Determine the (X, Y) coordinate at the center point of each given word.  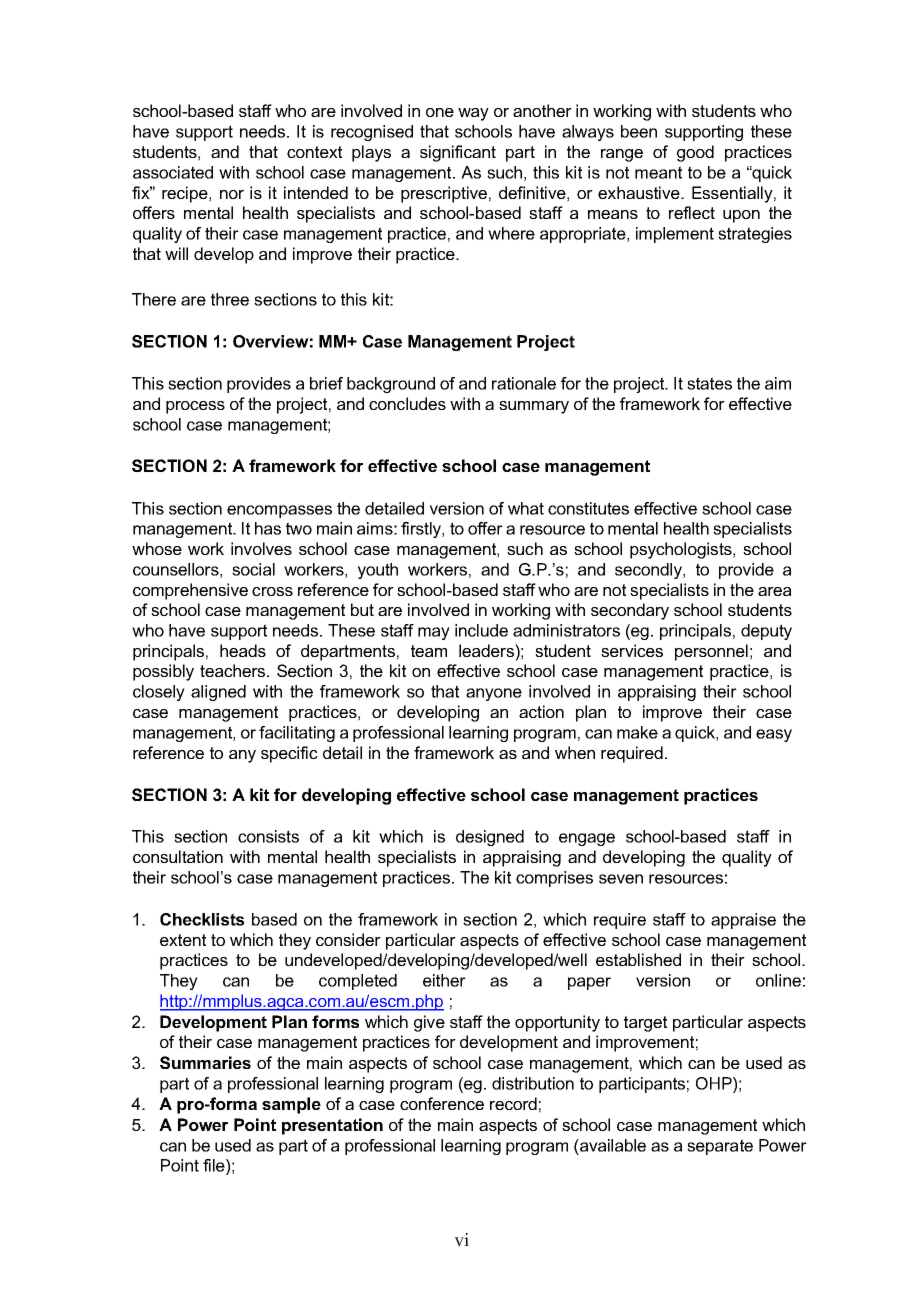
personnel (711, 652)
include (481, 630)
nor (232, 194)
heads (243, 650)
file (215, 1165)
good (695, 153)
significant (458, 153)
